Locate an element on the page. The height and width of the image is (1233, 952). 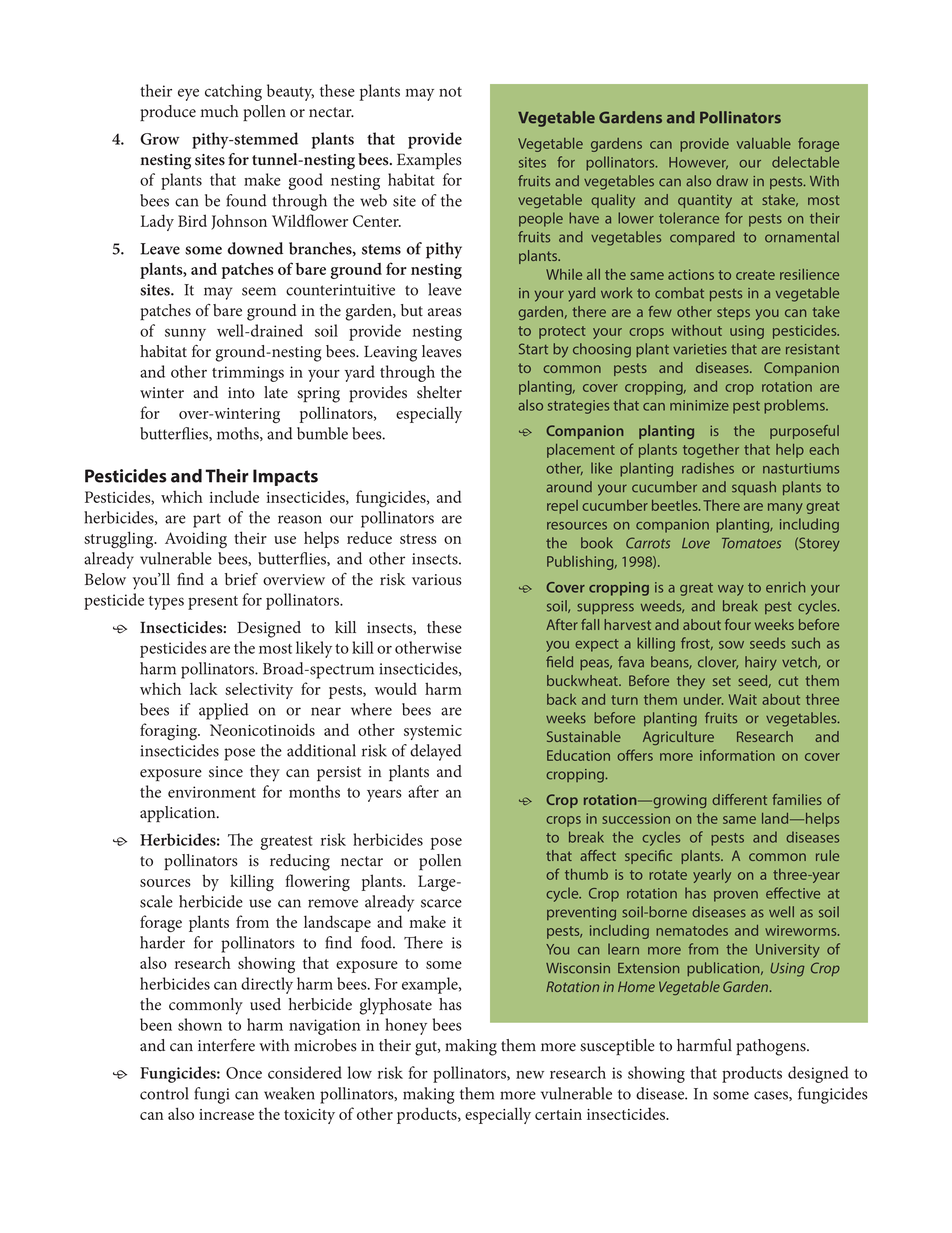
new is located at coordinates (530, 1074).
